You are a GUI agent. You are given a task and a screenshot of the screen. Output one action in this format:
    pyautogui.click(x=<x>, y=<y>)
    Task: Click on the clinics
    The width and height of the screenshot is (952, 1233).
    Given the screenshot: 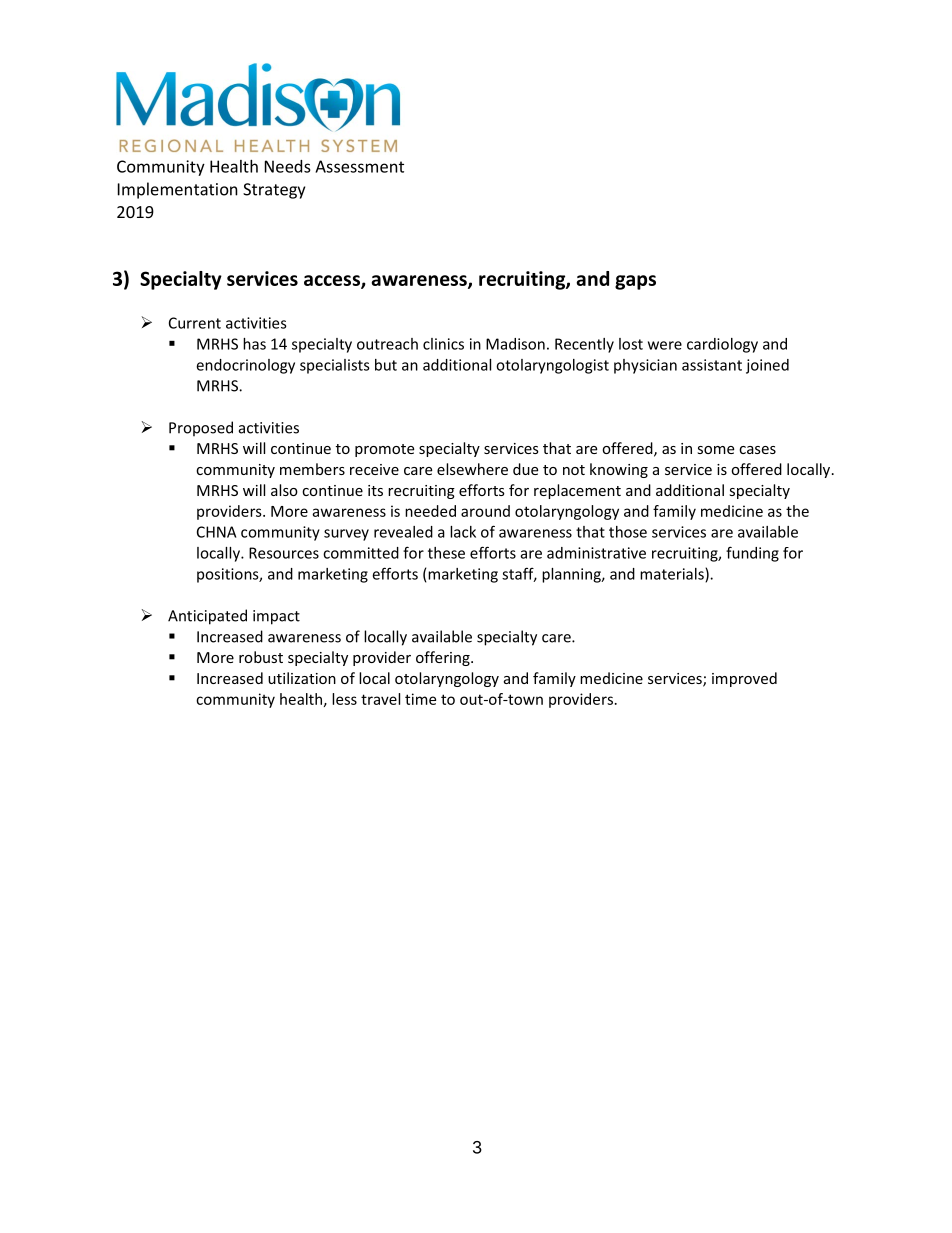 What is the action you would take?
    pyautogui.click(x=443, y=344)
